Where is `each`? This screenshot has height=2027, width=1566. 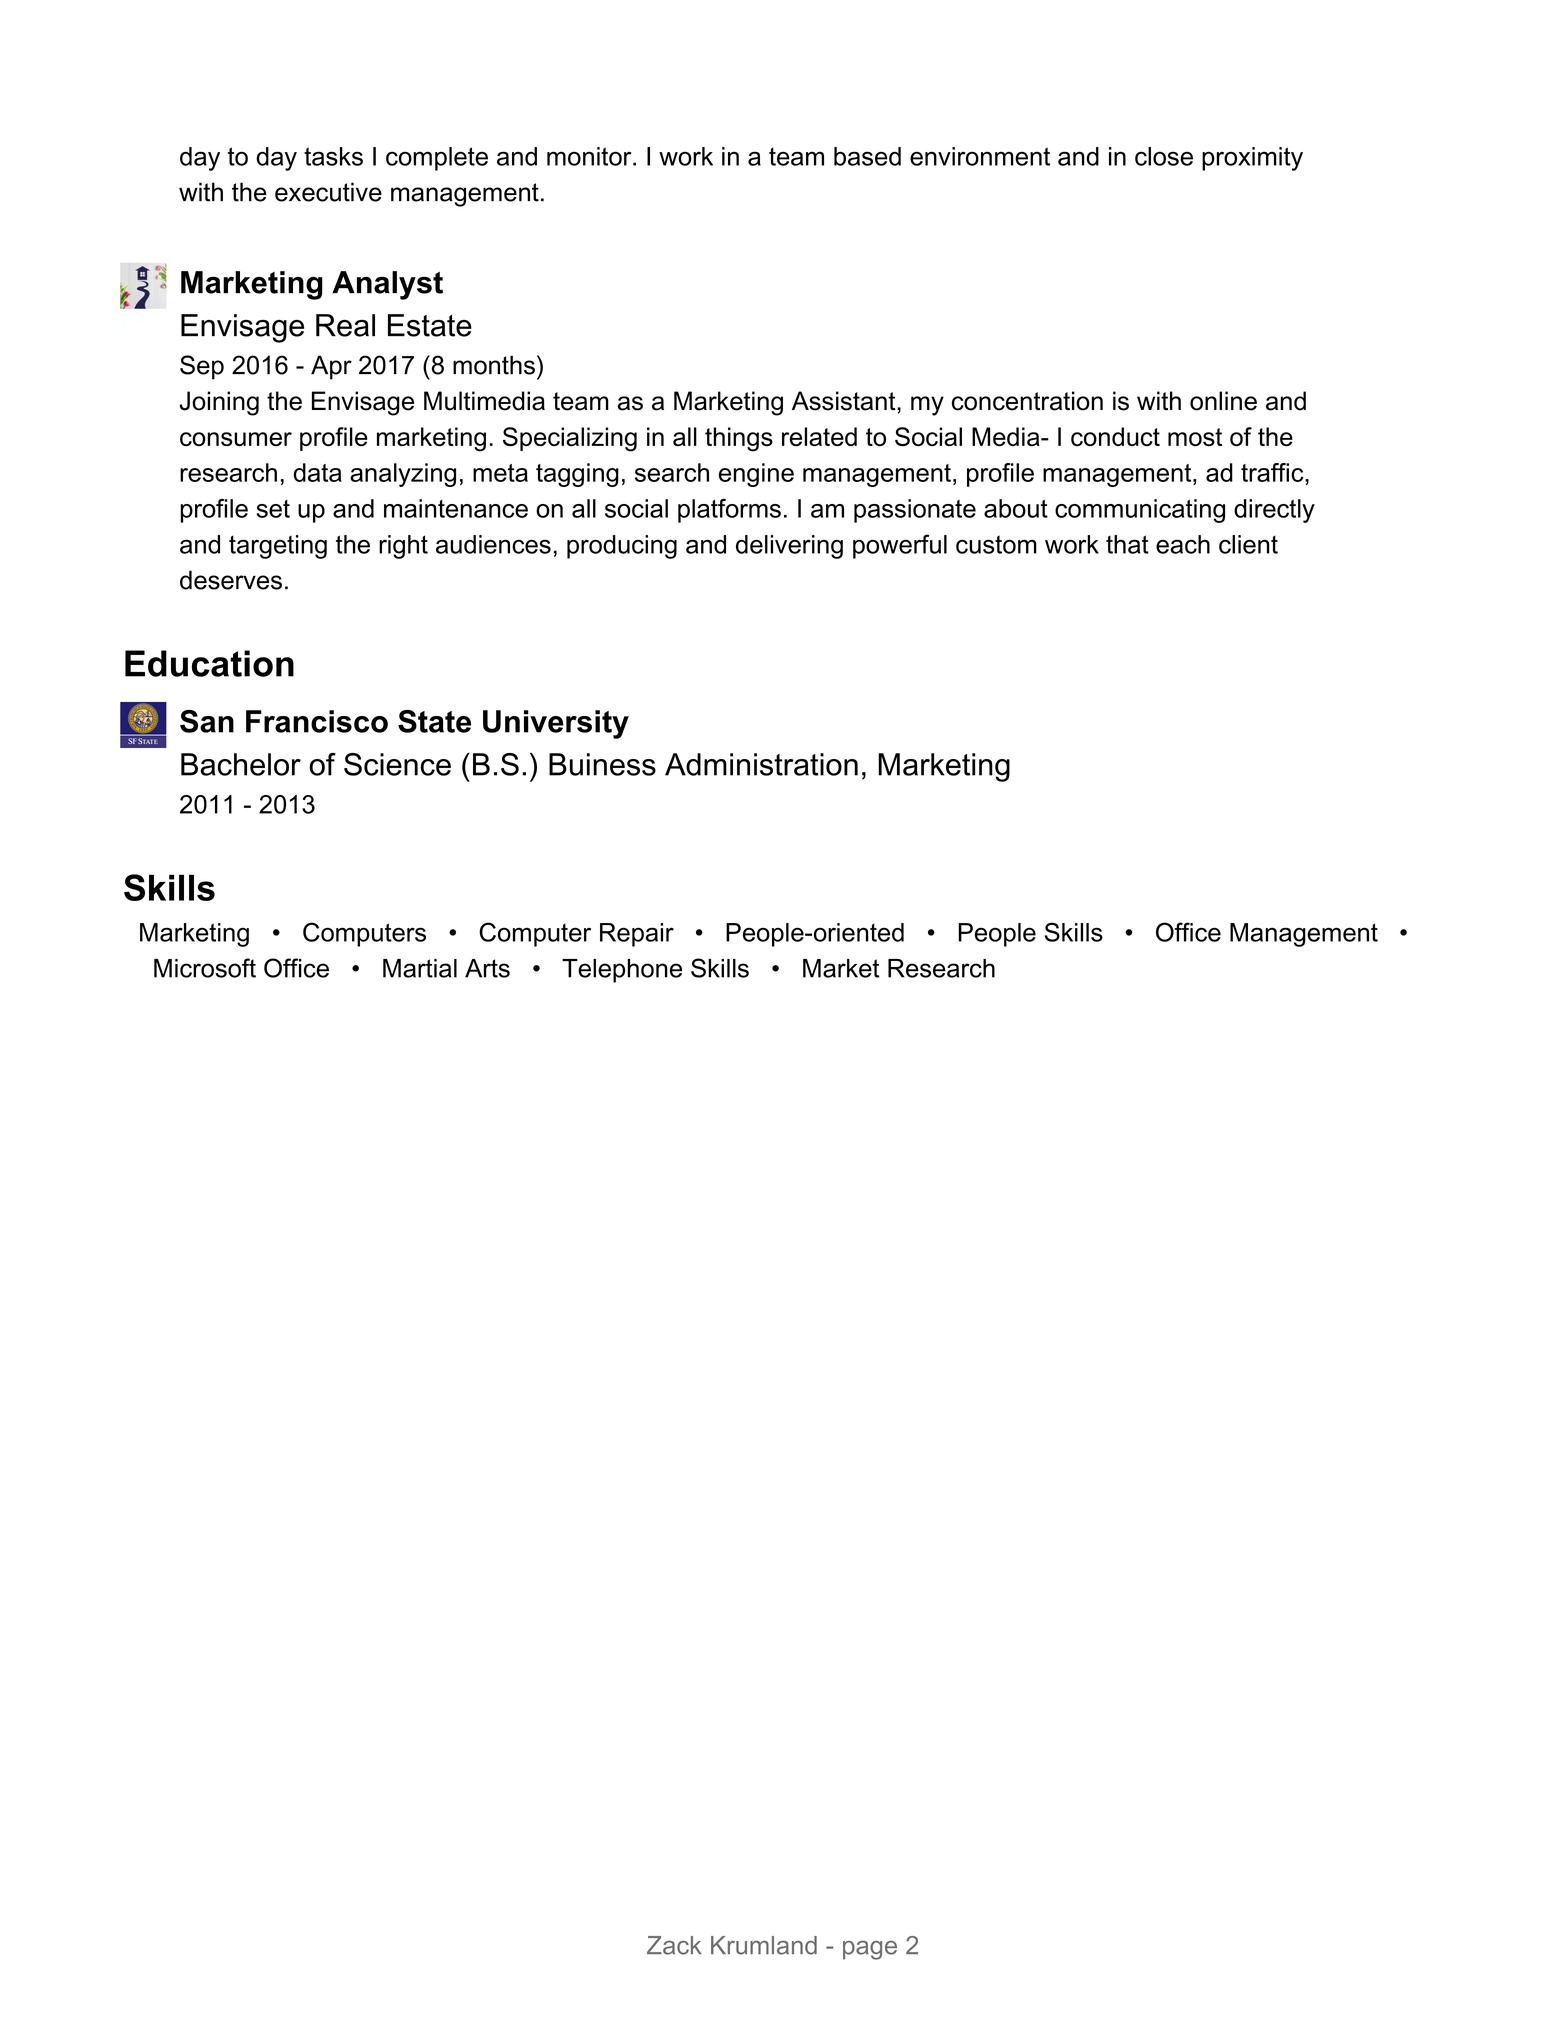
each is located at coordinates (1183, 544).
